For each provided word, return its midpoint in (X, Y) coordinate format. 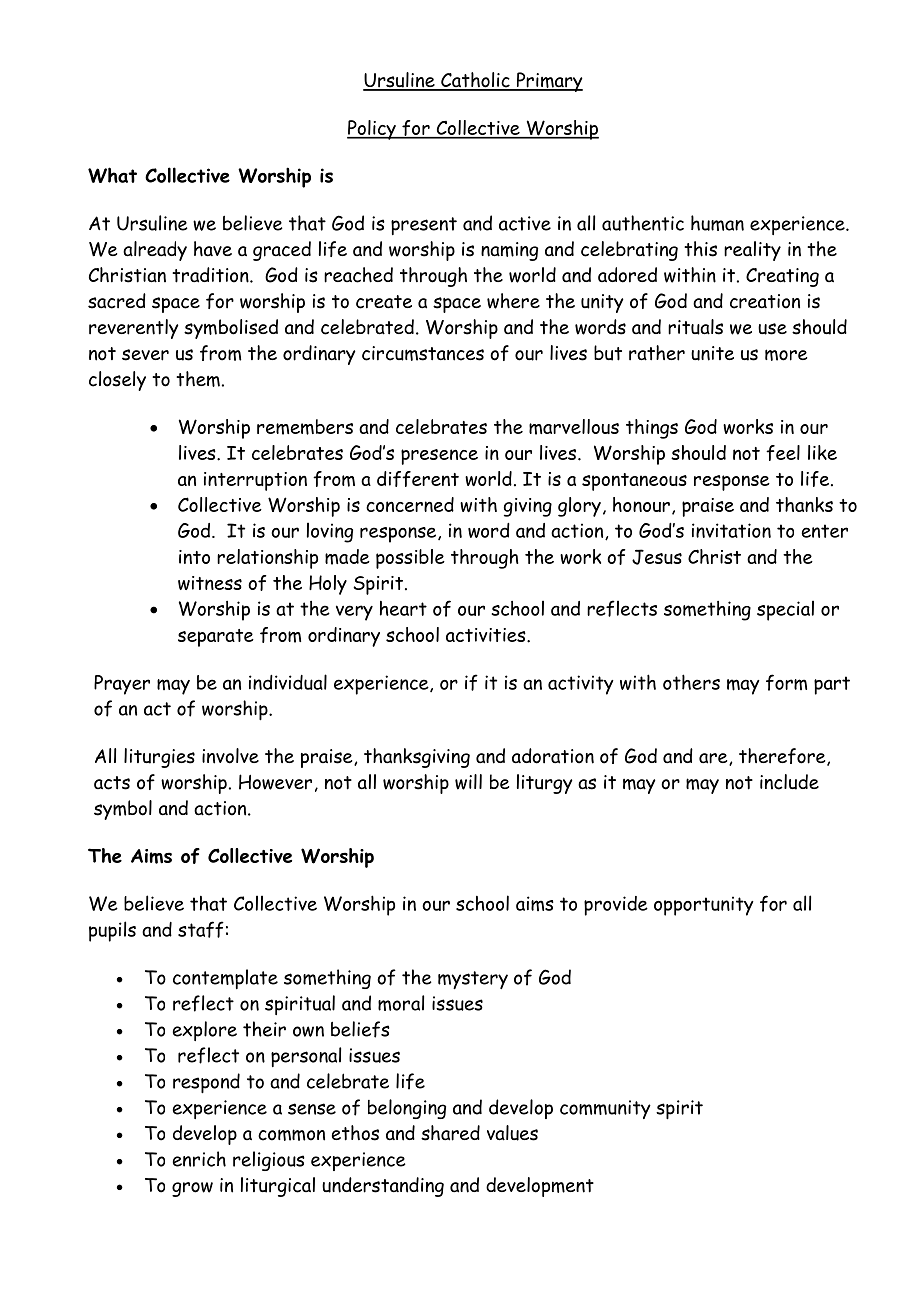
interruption (255, 481)
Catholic (475, 81)
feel (783, 453)
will (468, 782)
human (717, 223)
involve (230, 756)
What (112, 175)
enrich (199, 1159)
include (789, 782)
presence (439, 457)
